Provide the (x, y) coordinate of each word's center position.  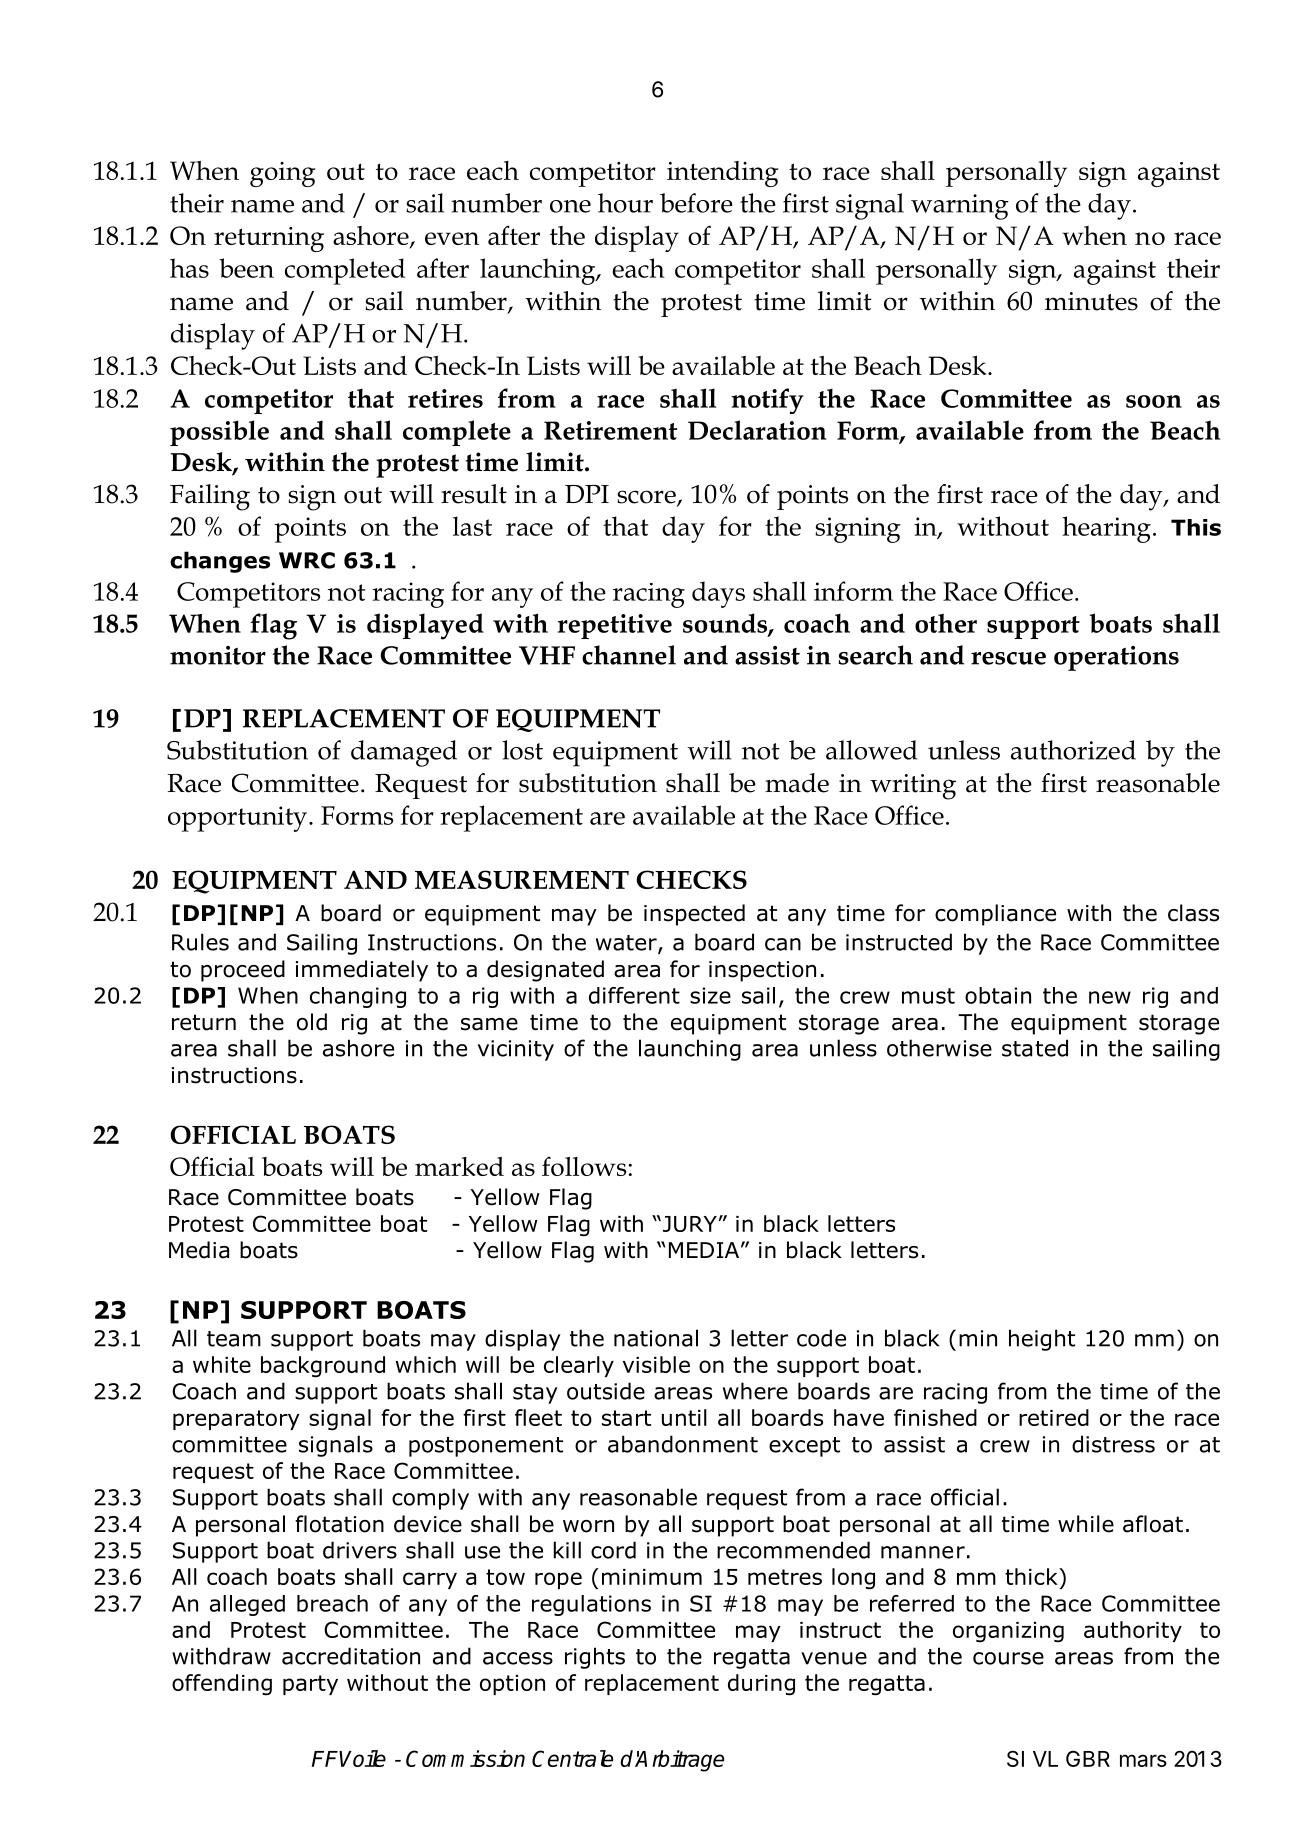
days (718, 594)
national (656, 1338)
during (761, 1685)
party (310, 1685)
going (283, 174)
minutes (1091, 301)
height (1042, 1340)
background (323, 1367)
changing (358, 997)
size (710, 995)
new (1110, 997)
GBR (1088, 1758)
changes (220, 562)
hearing (1106, 529)
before (696, 203)
